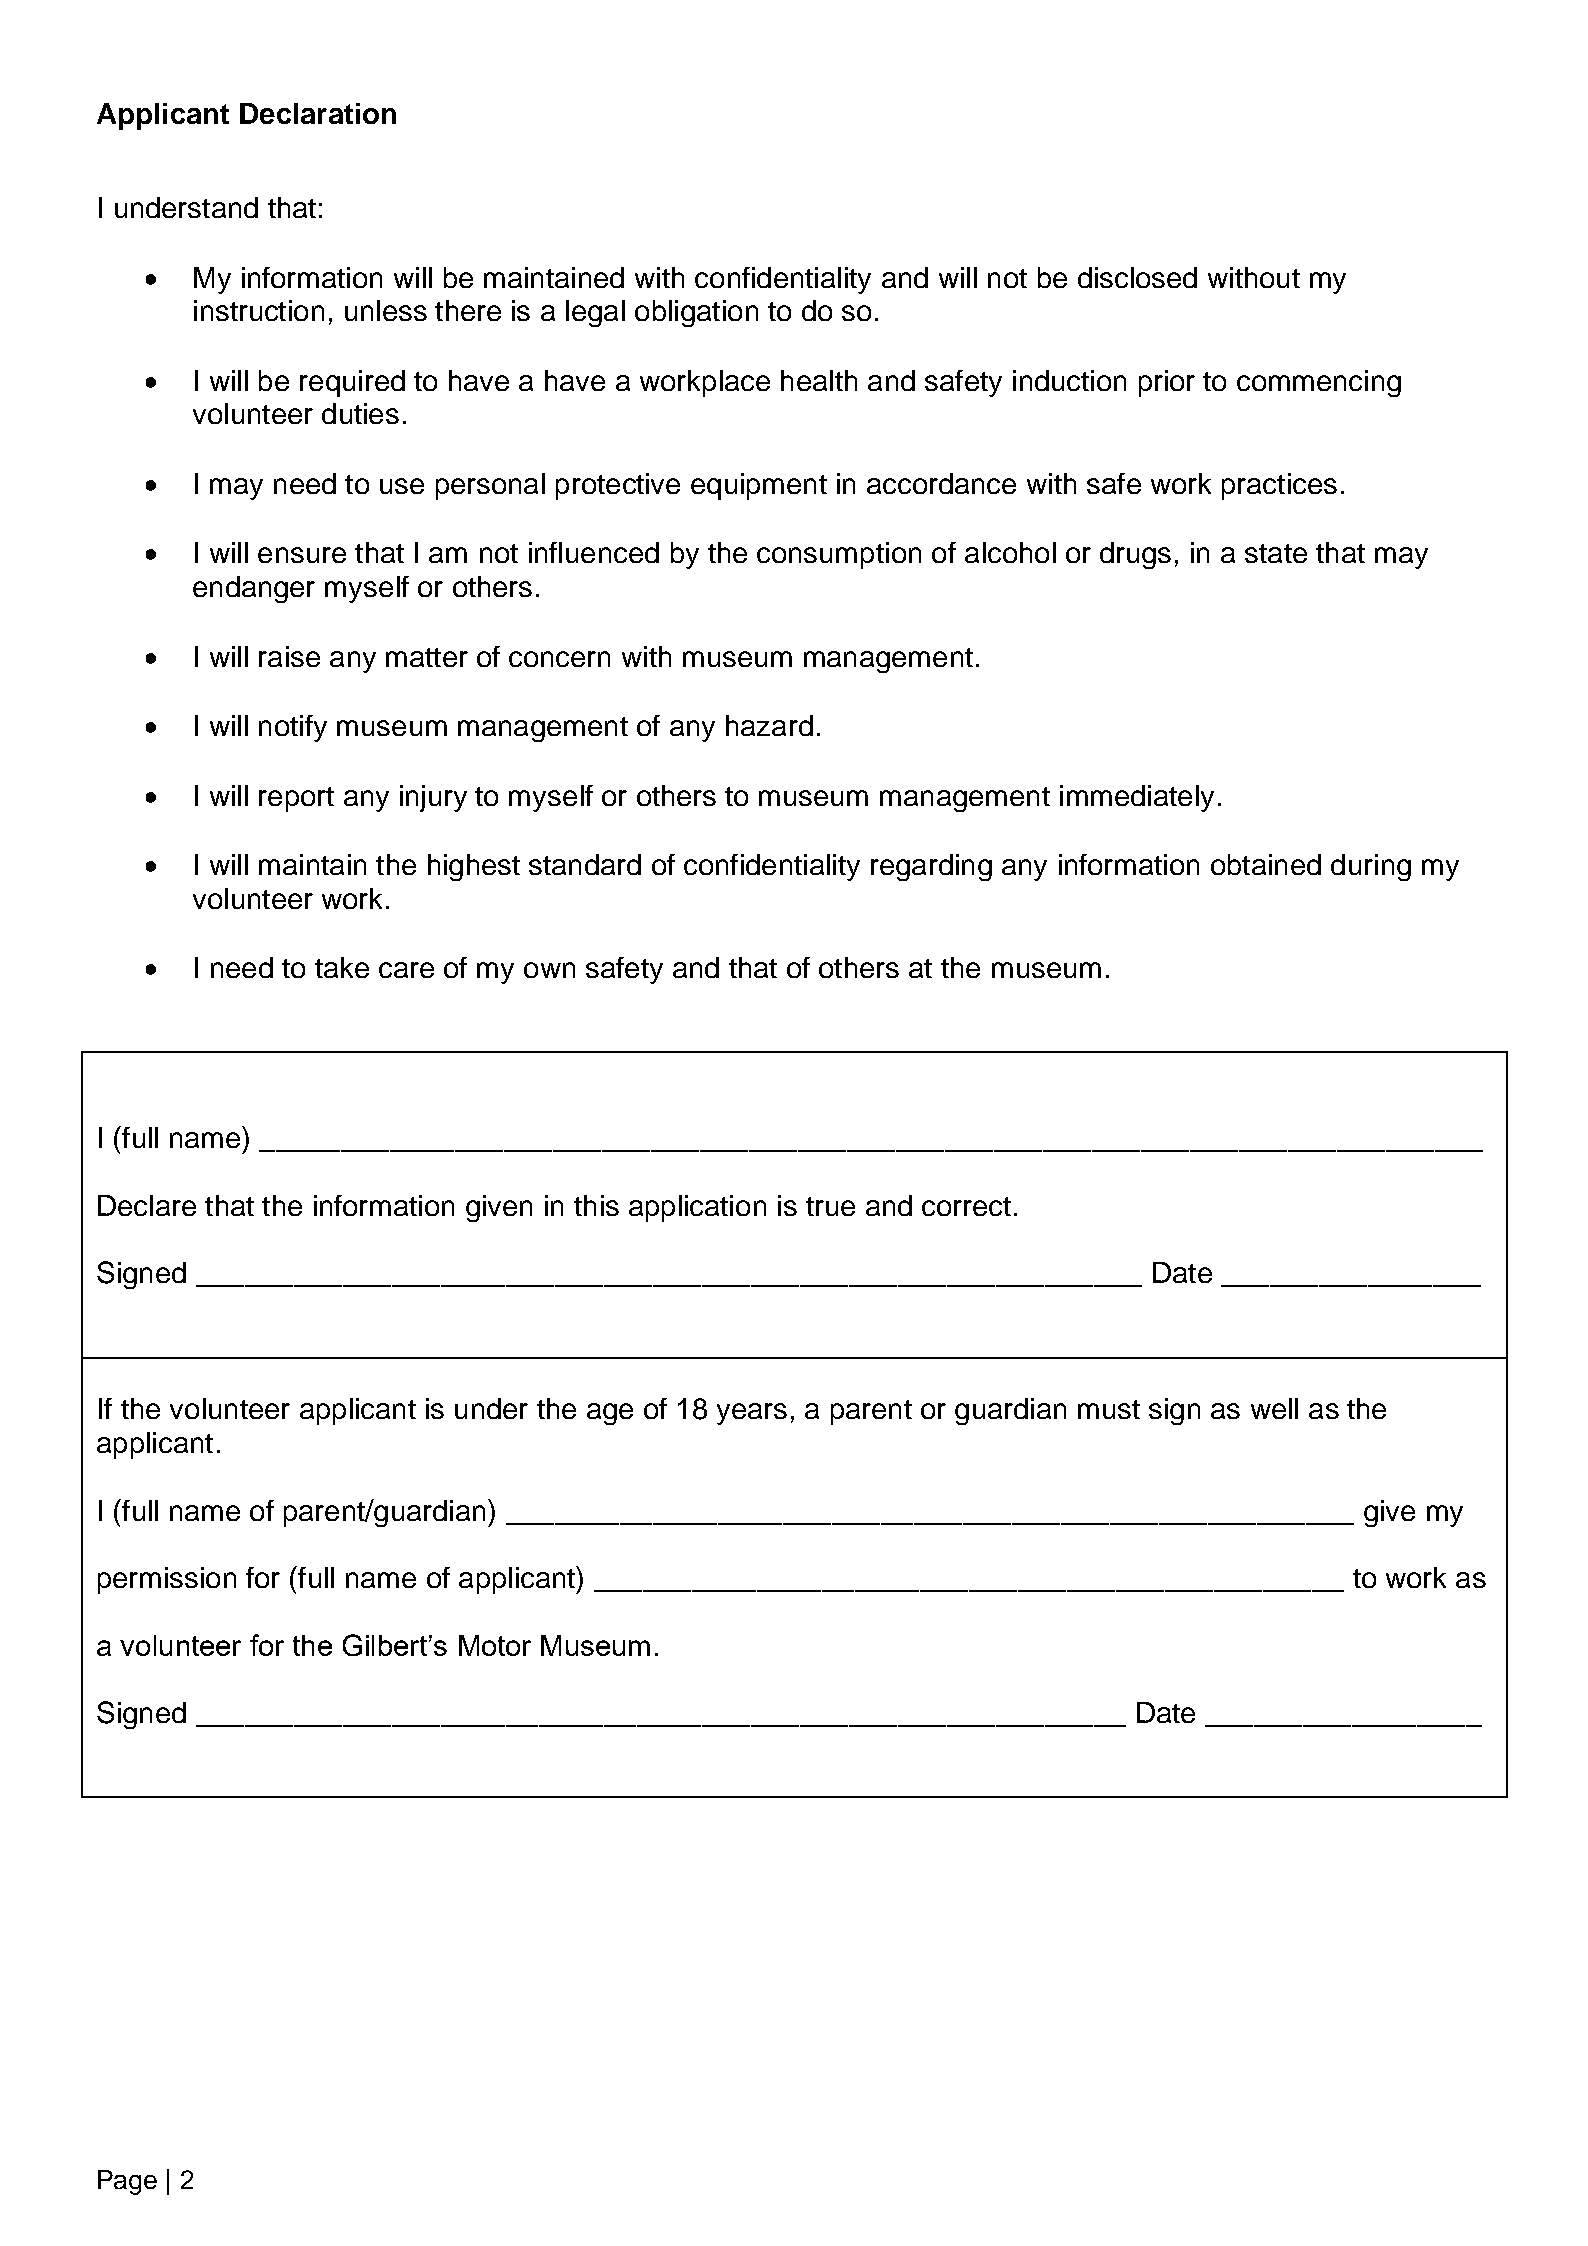 This page has width=1588, height=2246. What do you see at coordinates (966, 1206) in the page?
I see `correct` at bounding box center [966, 1206].
